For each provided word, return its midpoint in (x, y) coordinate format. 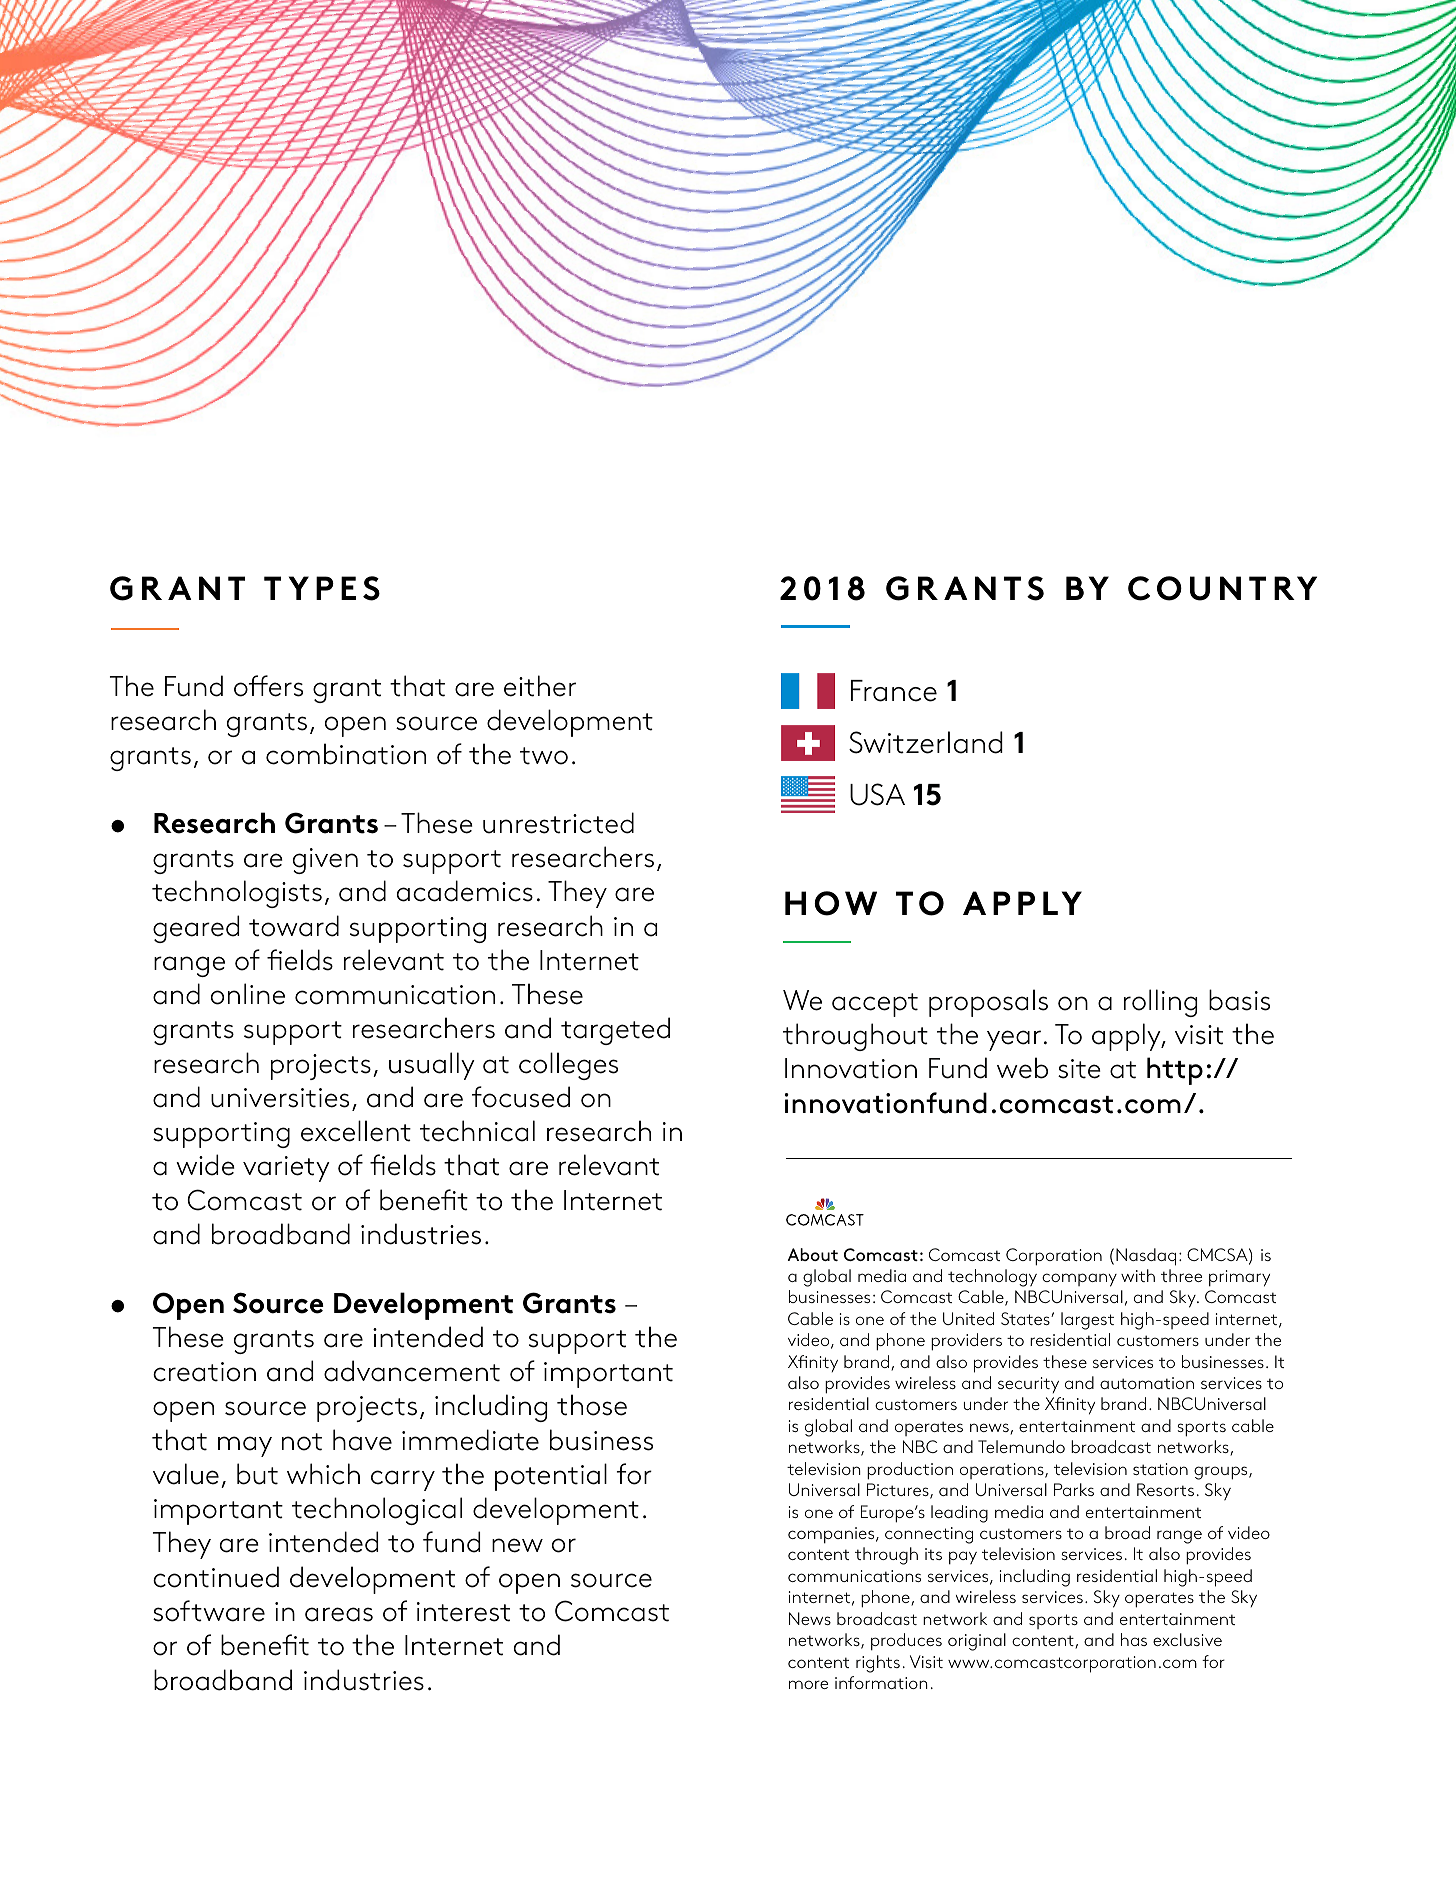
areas (339, 1614)
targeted (615, 1031)
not (302, 1442)
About (812, 1254)
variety (286, 1169)
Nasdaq (1146, 1257)
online (248, 994)
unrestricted (558, 823)
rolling (1160, 1003)
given (325, 861)
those (592, 1405)
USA (877, 794)
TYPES (322, 588)
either (540, 686)
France (894, 691)
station (1160, 1469)
